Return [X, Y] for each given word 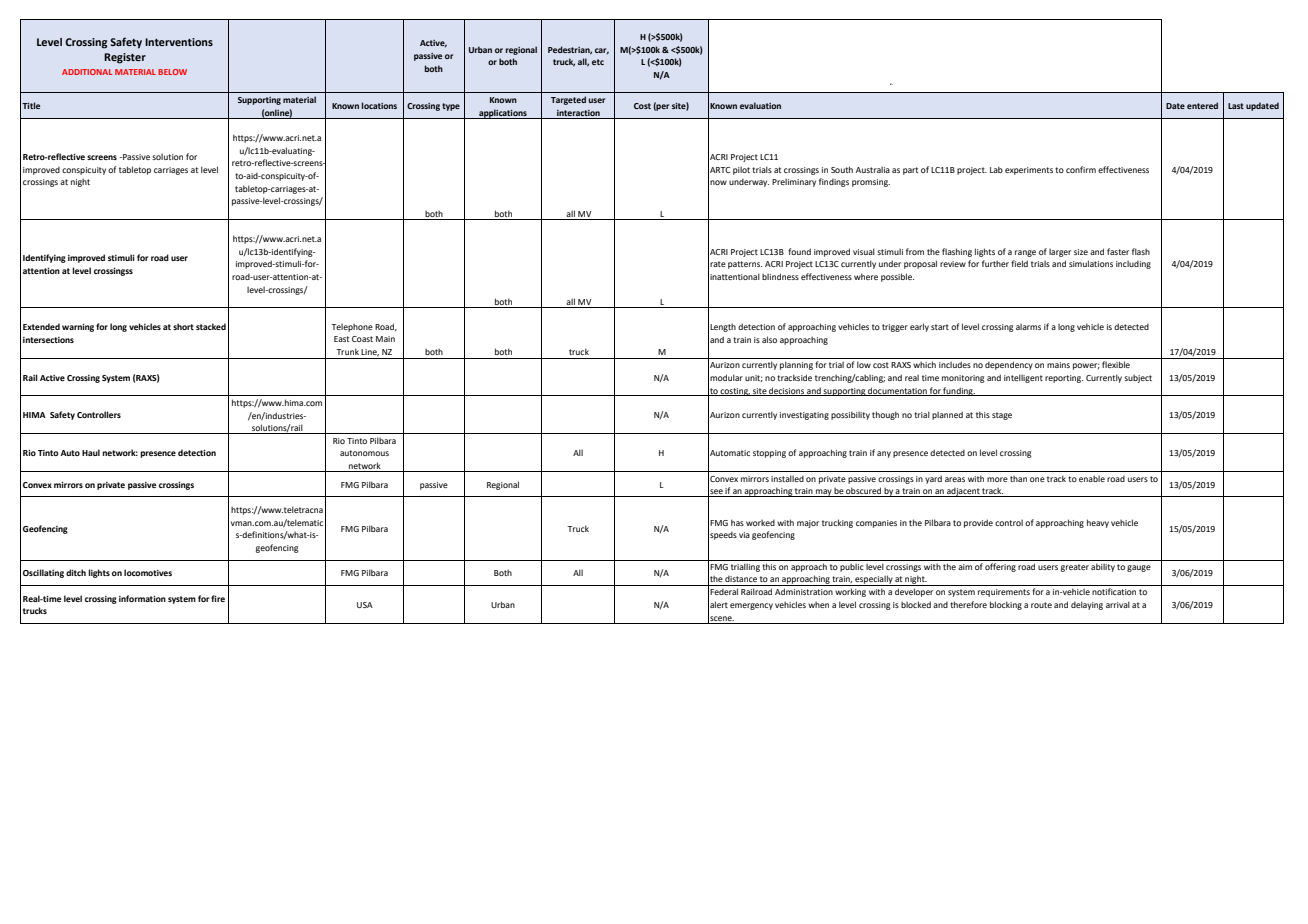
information [142, 598]
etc [598, 62]
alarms [1028, 327]
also [769, 339]
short [183, 326]
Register [125, 58]
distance [741, 579]
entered [1202, 105]
